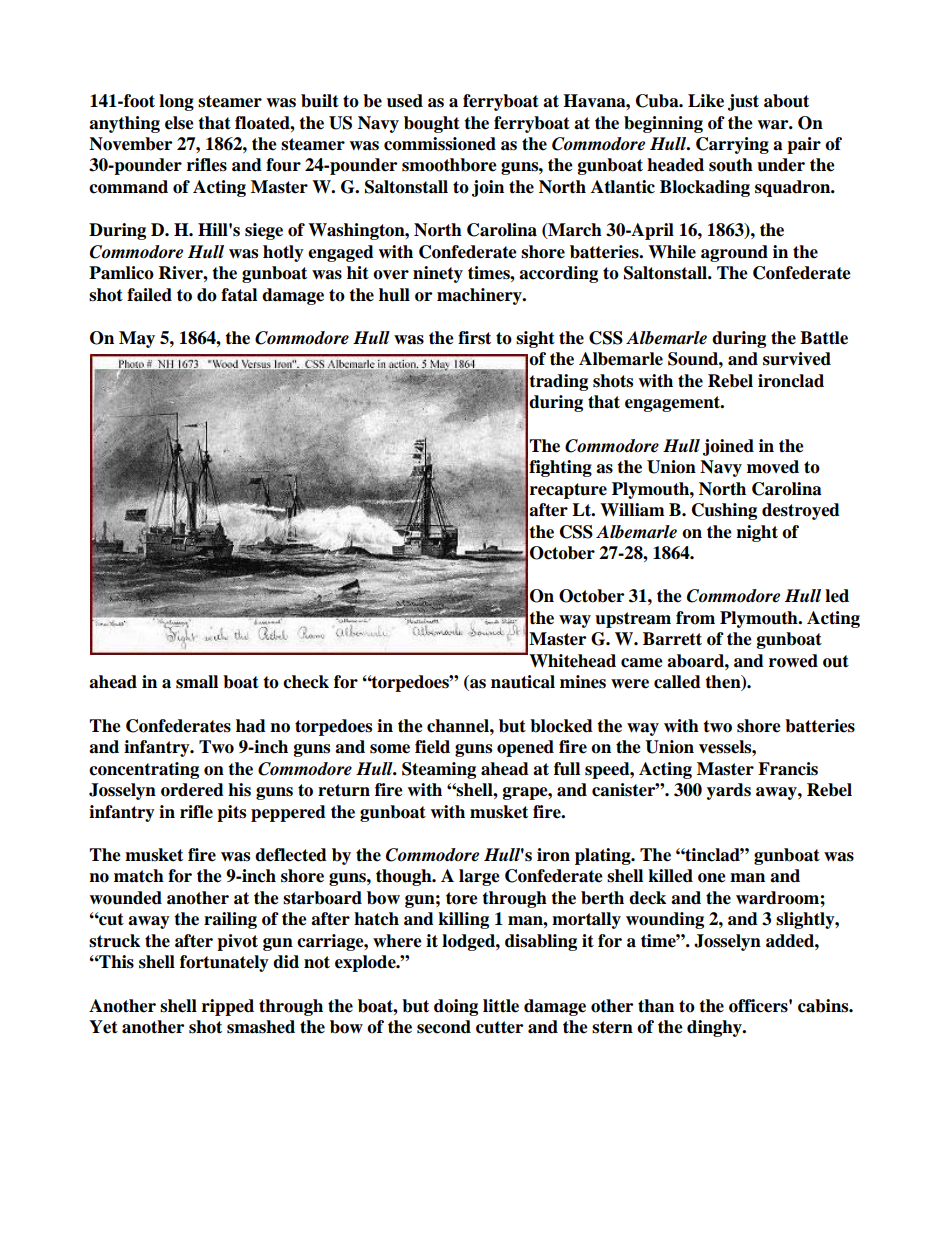  I want to click on doing, so click(456, 1007).
